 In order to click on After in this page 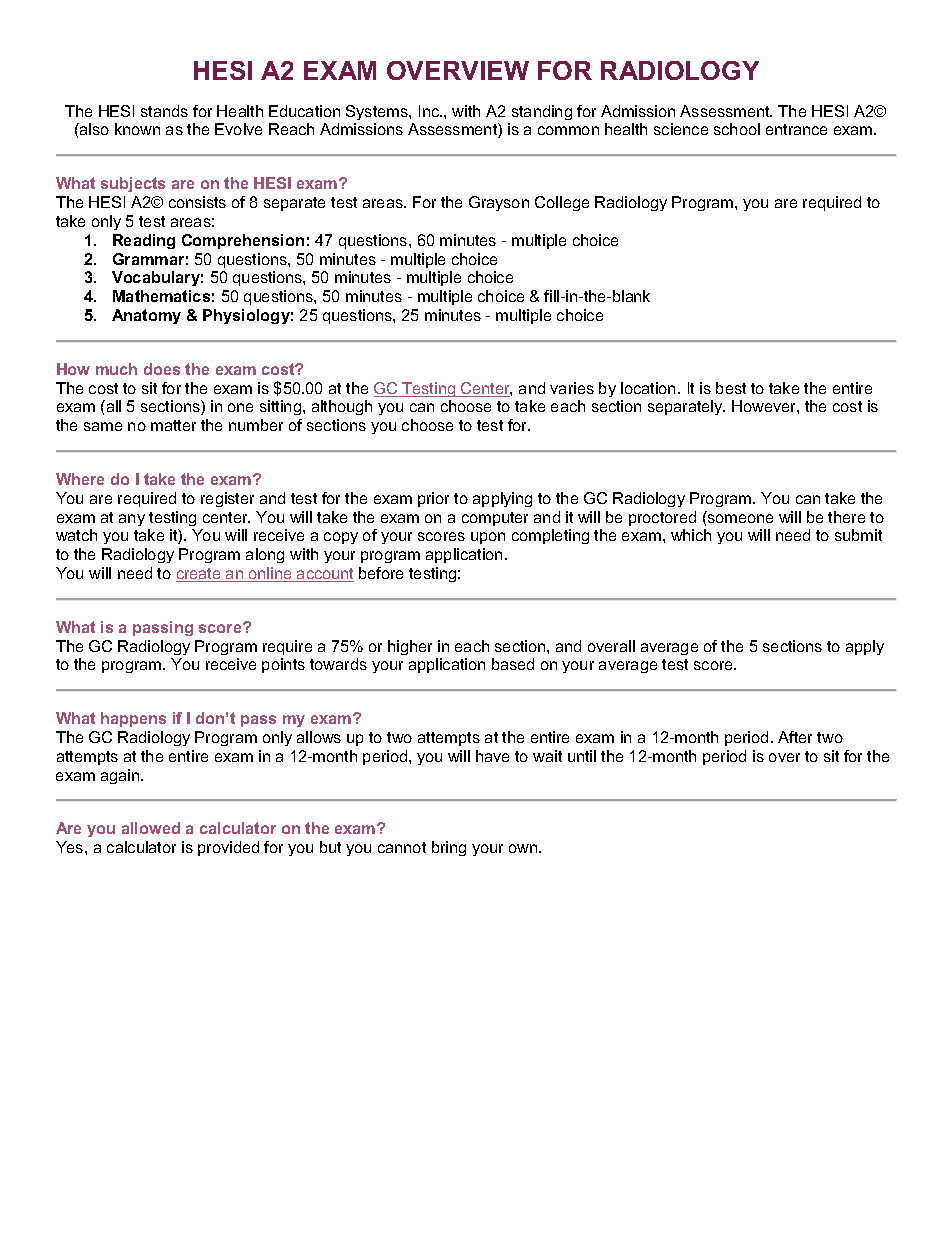, I will do `click(795, 737)`.
